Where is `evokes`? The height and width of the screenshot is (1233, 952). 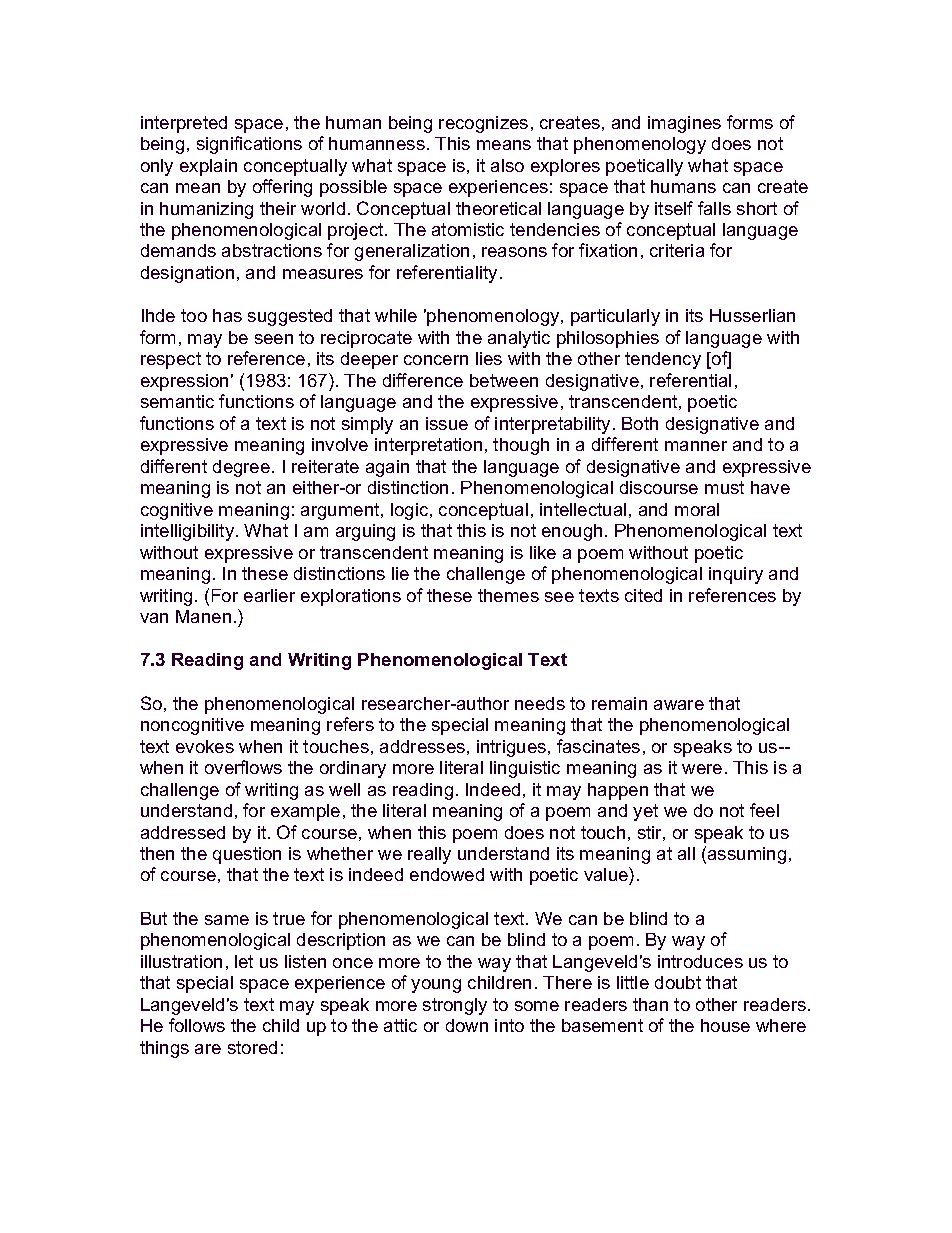
evokes is located at coordinates (205, 746).
